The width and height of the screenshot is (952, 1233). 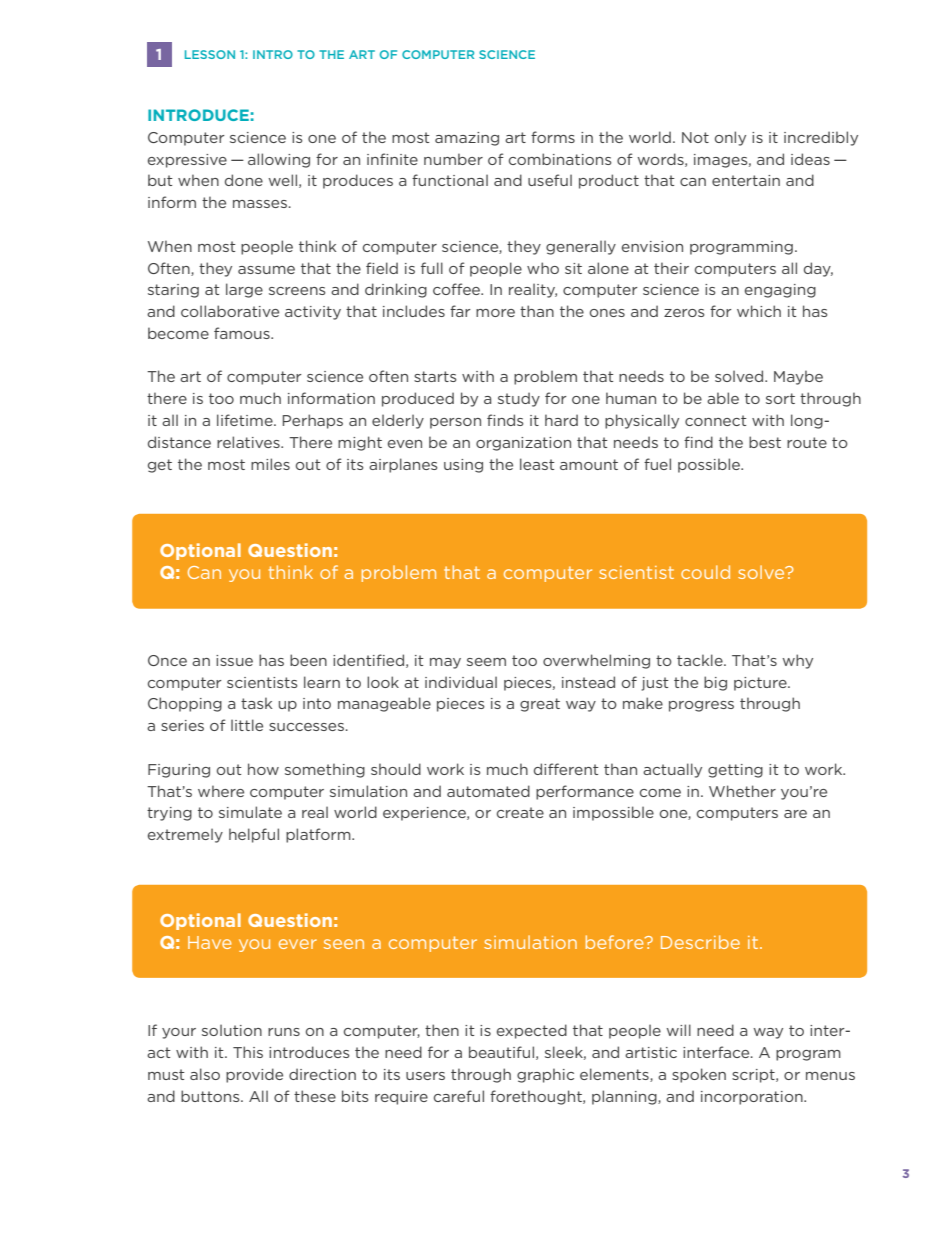 What do you see at coordinates (495, 313) in the screenshot?
I see `more` at bounding box center [495, 313].
